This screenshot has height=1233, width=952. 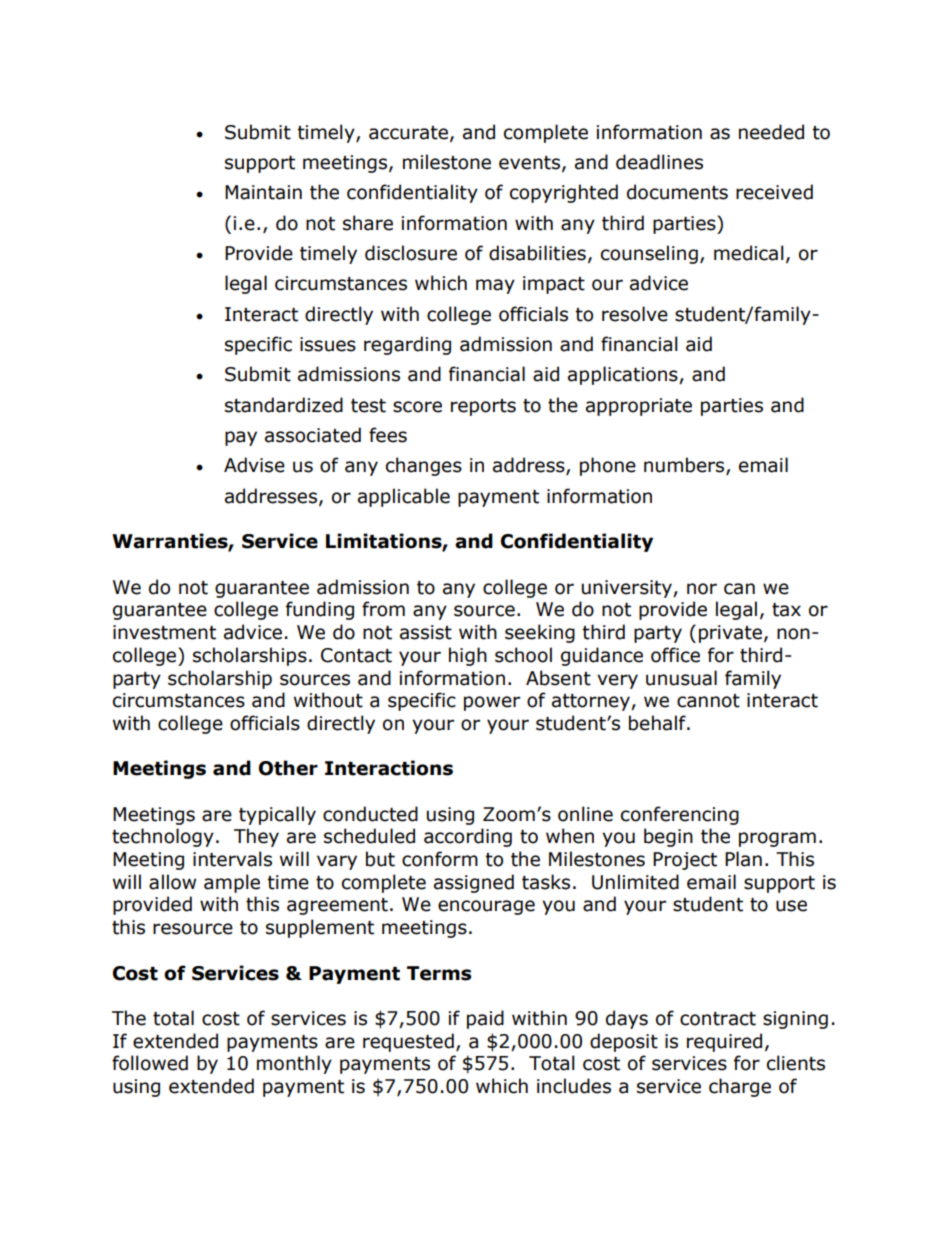 What do you see at coordinates (485, 1019) in the screenshot?
I see `paid` at bounding box center [485, 1019].
